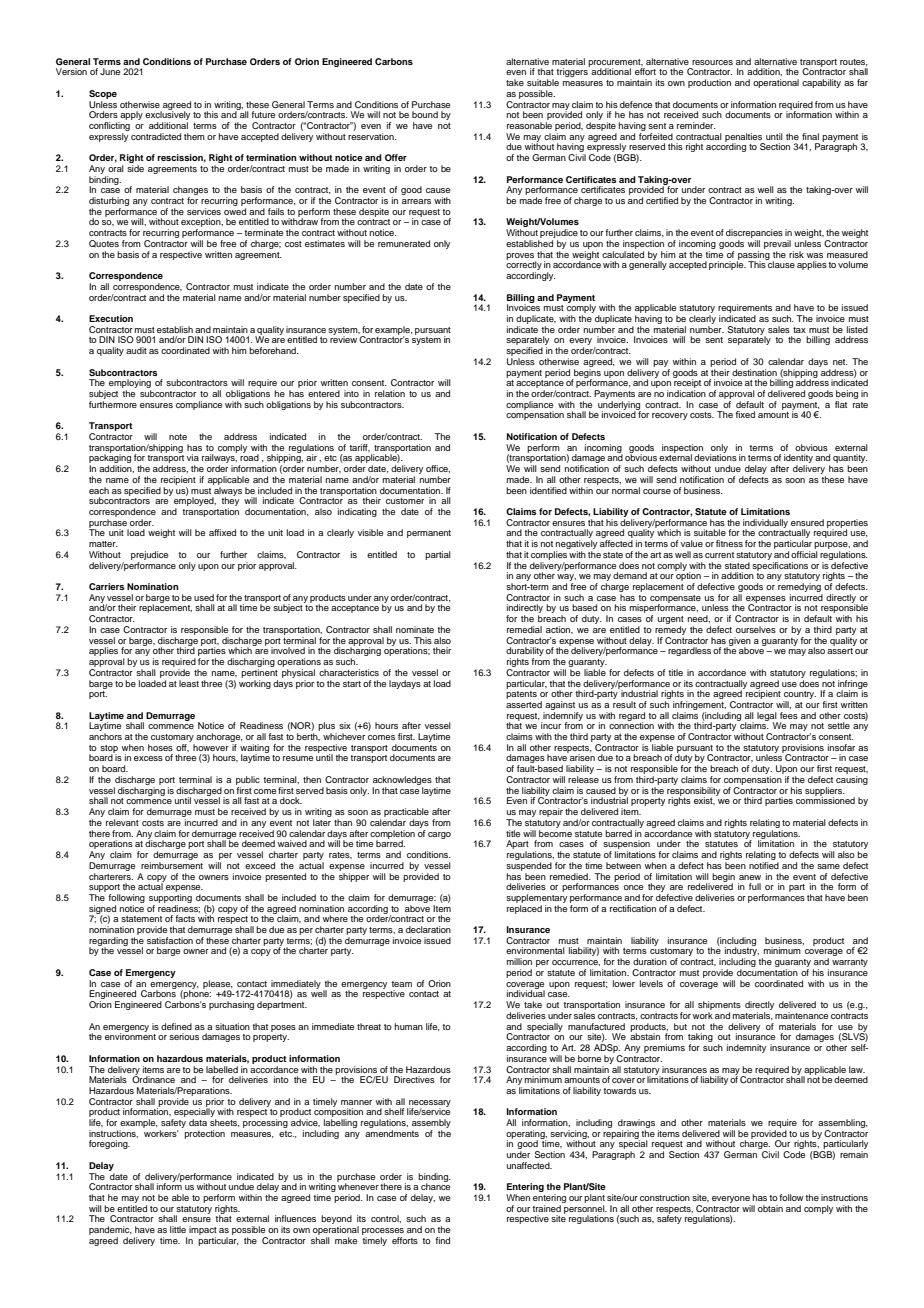 The width and height of the screenshot is (924, 1308). Describe the element at coordinates (744, 138) in the screenshot. I see `penalties` at that location.
